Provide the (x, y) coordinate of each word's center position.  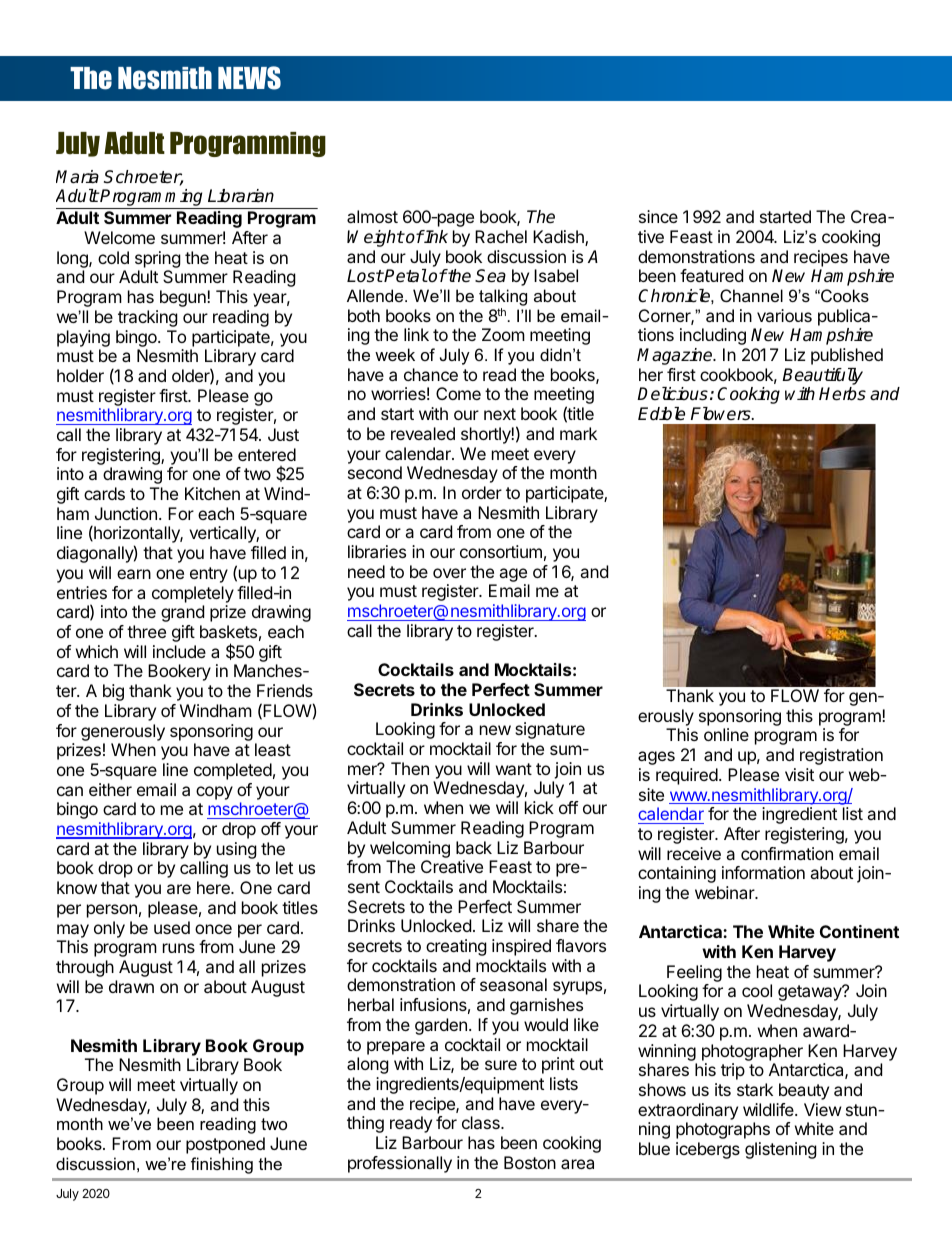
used (172, 927)
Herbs (842, 394)
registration (841, 756)
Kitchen (212, 493)
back (474, 847)
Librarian (241, 196)
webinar (725, 892)
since (658, 216)
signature (550, 730)
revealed (423, 433)
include (179, 651)
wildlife (769, 1109)
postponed (225, 1145)
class (482, 1122)
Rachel (501, 236)
